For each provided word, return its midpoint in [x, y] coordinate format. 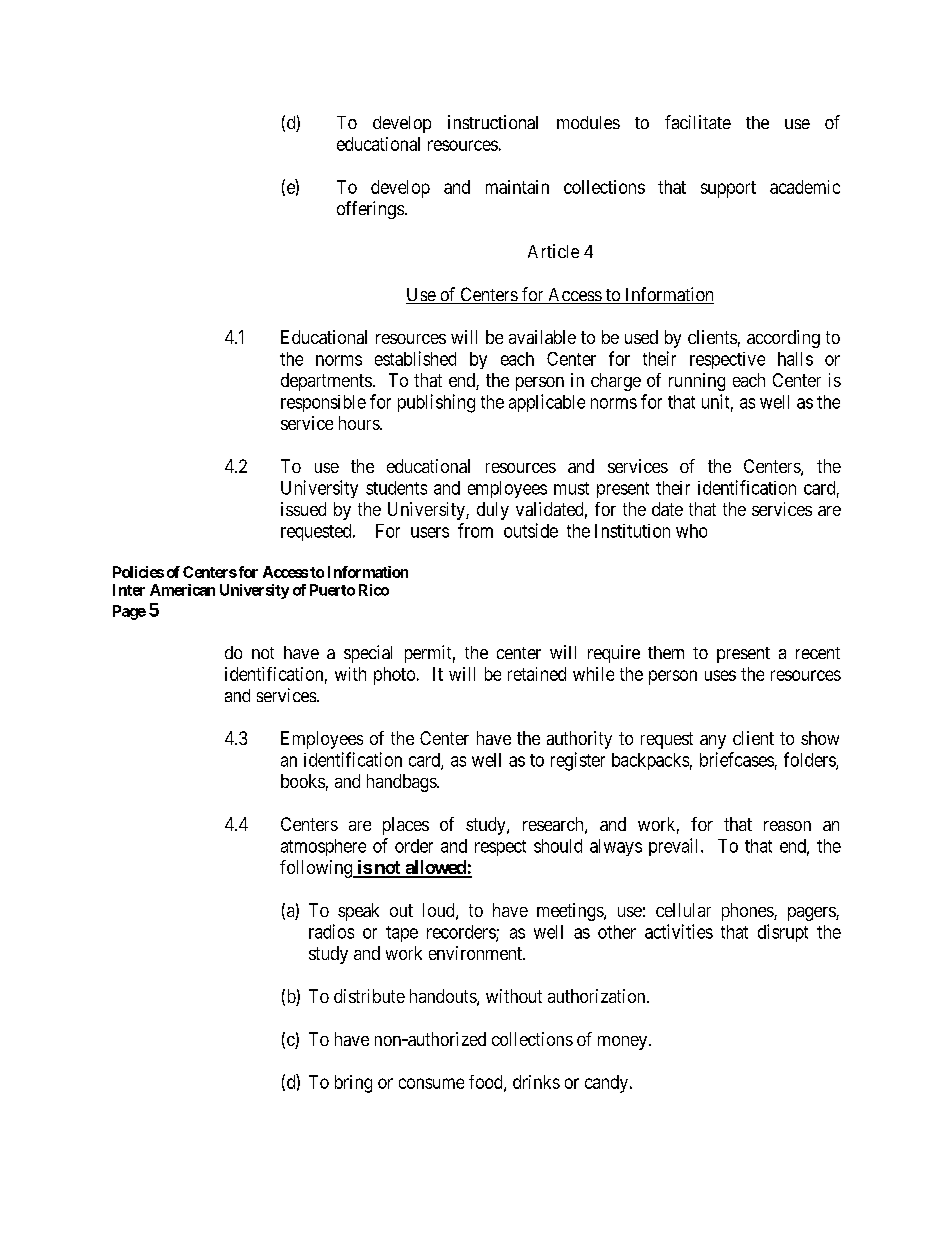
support [728, 189]
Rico [374, 590]
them [666, 652]
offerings [370, 210]
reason [787, 826]
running [697, 382]
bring [353, 1084]
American [182, 590]
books [303, 781]
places [406, 826]
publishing [436, 403]
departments [326, 382]
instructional [493, 122]
